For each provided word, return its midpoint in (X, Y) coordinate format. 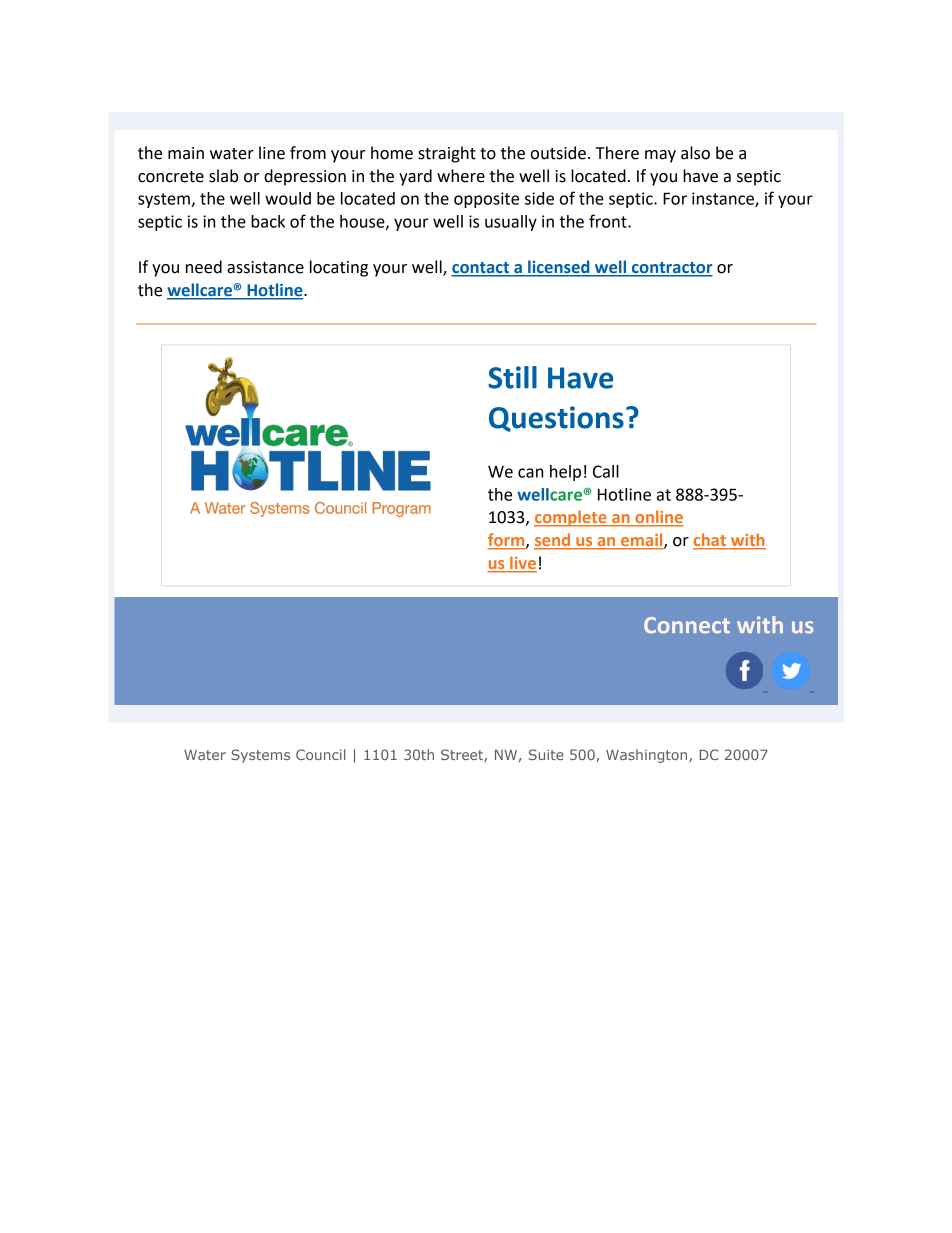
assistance (265, 267)
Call (606, 471)
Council (320, 754)
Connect (687, 625)
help (565, 473)
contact (481, 269)
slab (223, 176)
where (461, 176)
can (530, 473)
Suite (546, 754)
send (553, 541)
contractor (671, 269)
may (660, 156)
